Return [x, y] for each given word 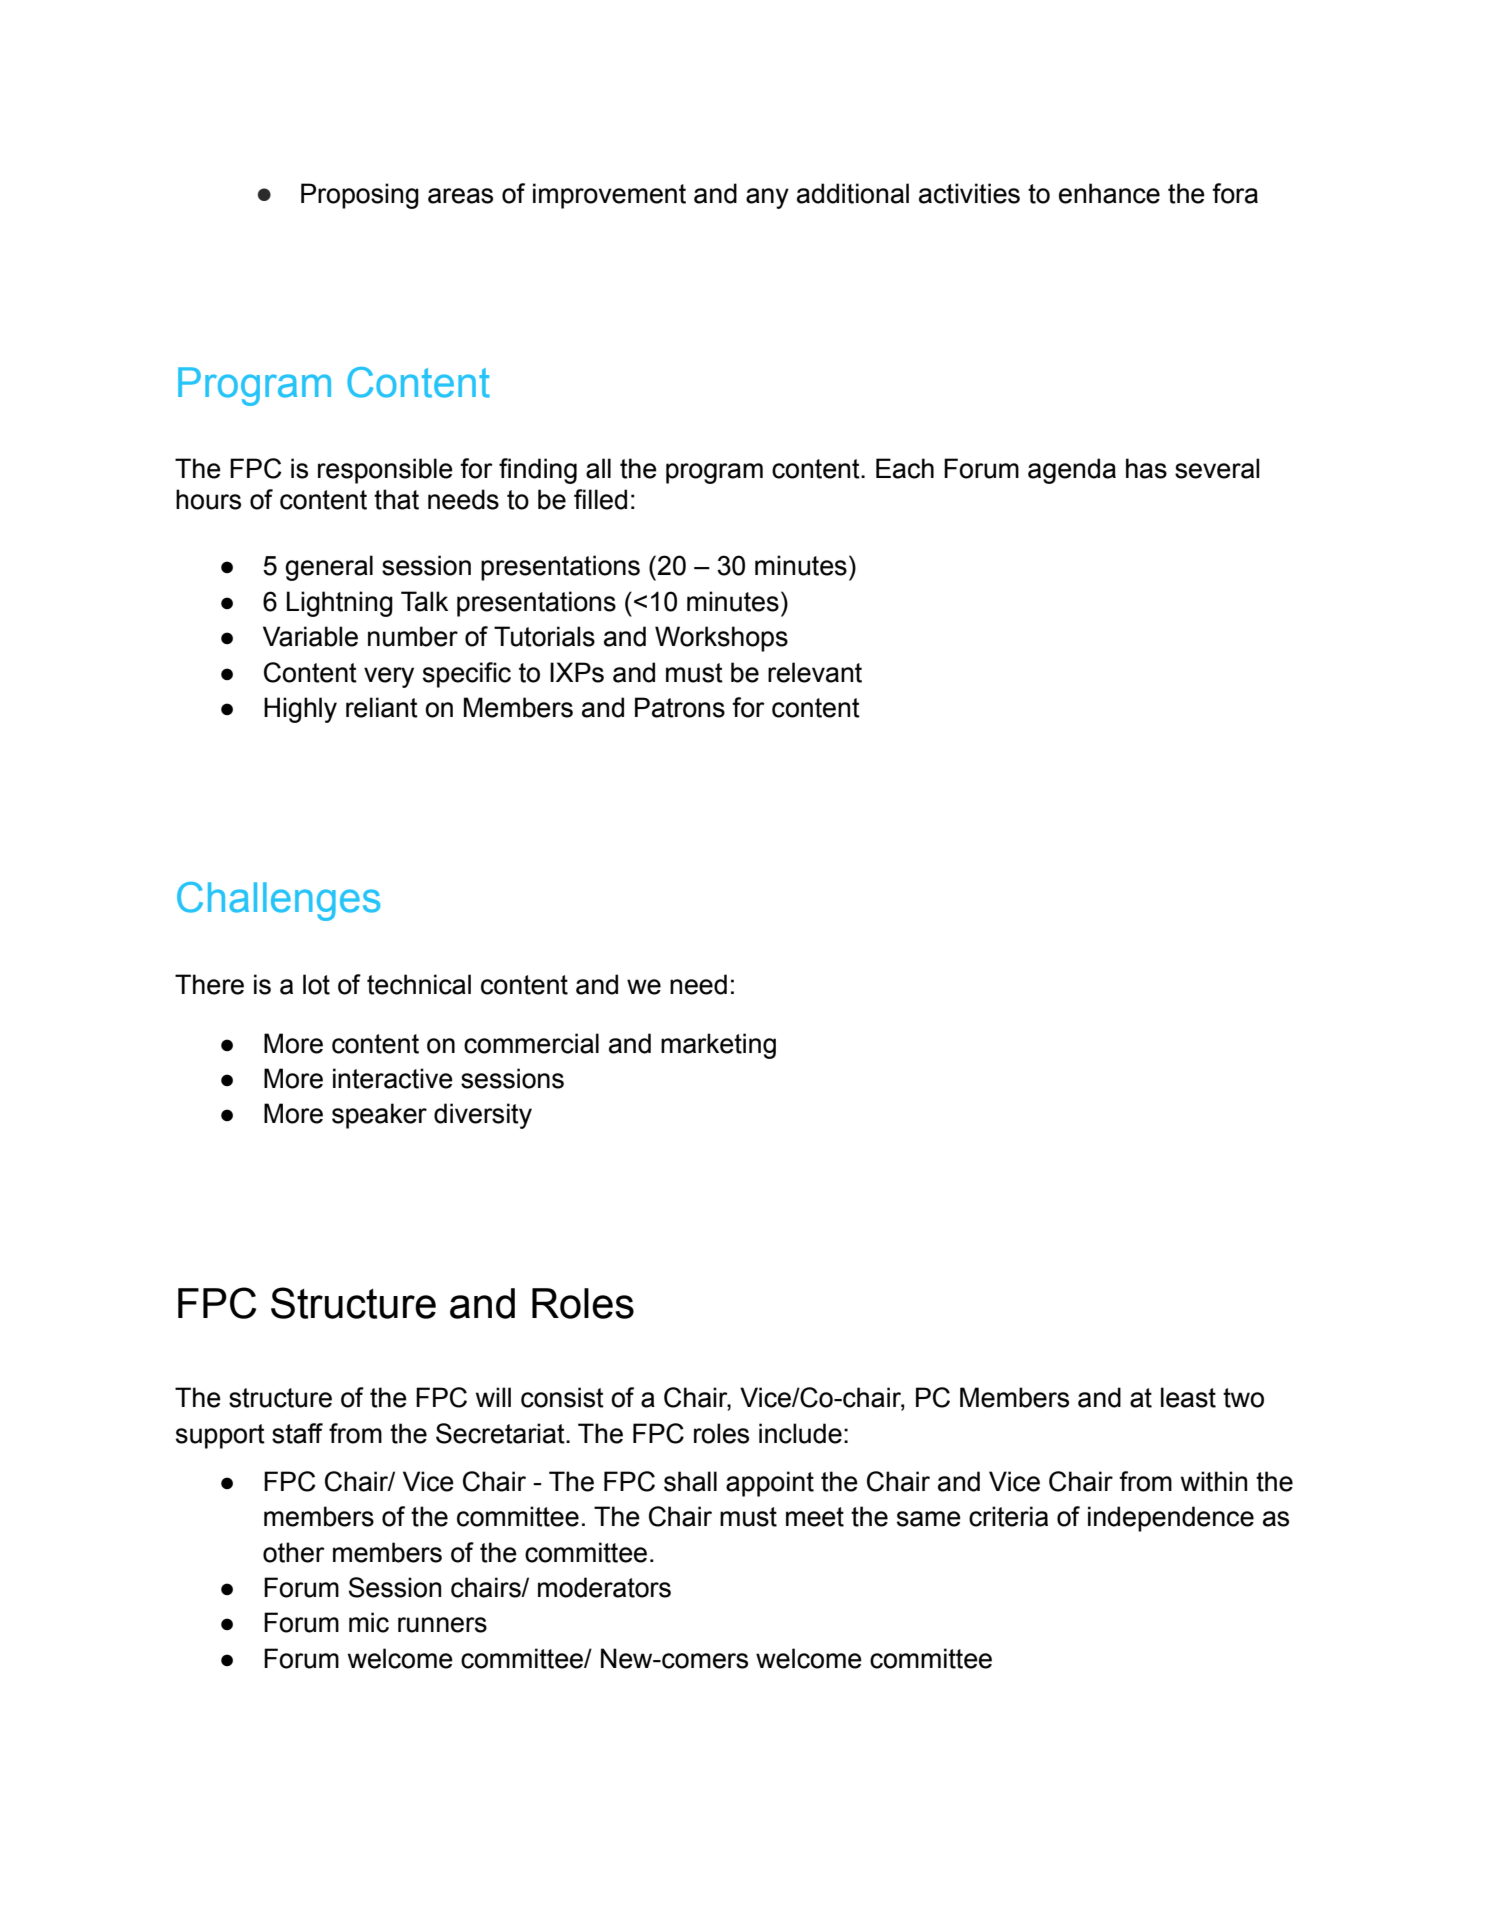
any [767, 198]
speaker [379, 1116]
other [294, 1552]
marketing [718, 1046]
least [1188, 1397]
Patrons [680, 707]
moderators [604, 1587]
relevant [815, 672]
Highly [300, 710]
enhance [1109, 193]
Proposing [360, 196]
